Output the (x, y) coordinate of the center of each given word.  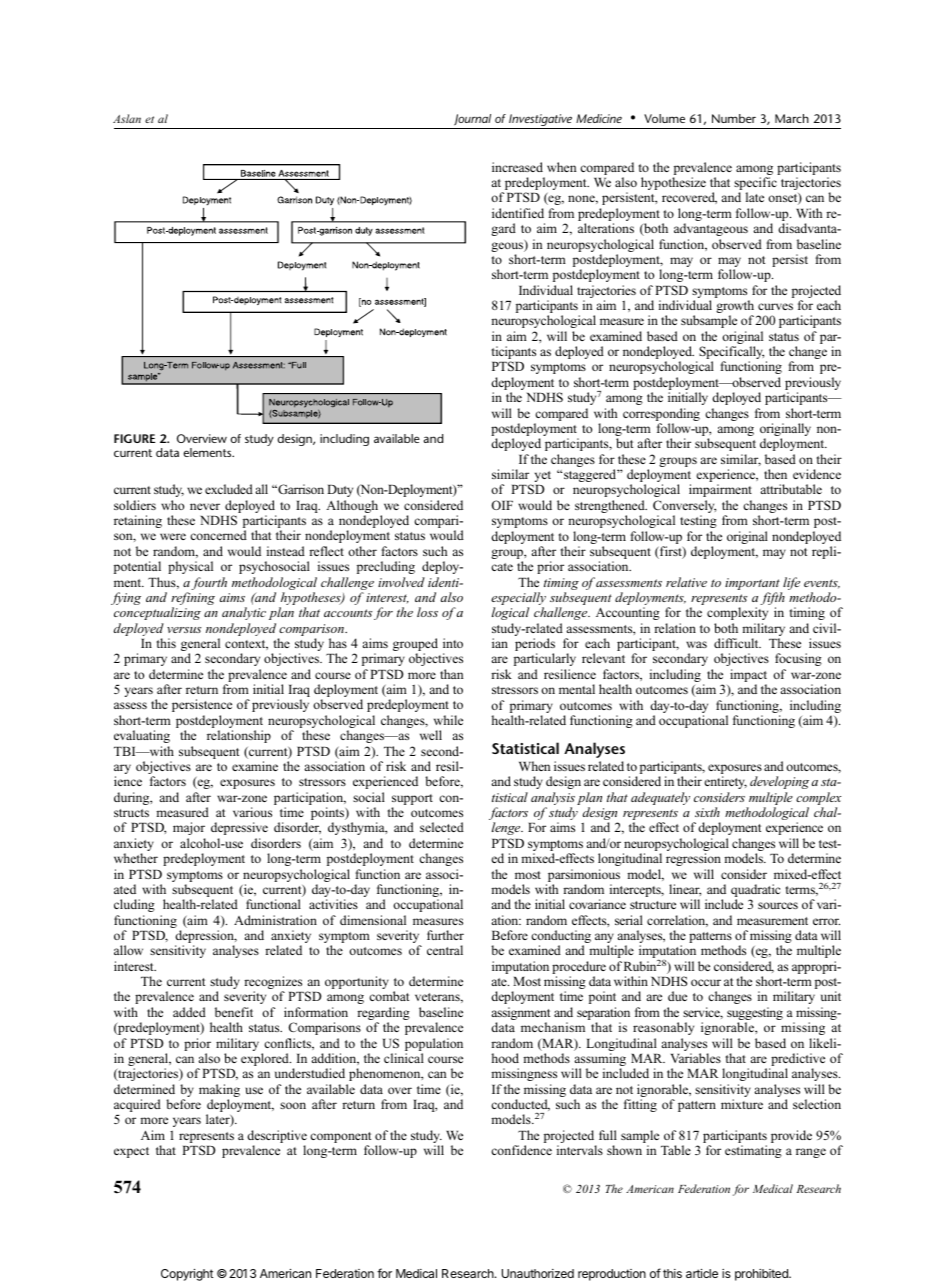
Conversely (684, 508)
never (205, 506)
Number (734, 118)
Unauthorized (538, 1273)
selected (442, 827)
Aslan (127, 118)
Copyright (187, 1275)
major (189, 828)
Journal (472, 120)
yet (543, 476)
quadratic (755, 892)
